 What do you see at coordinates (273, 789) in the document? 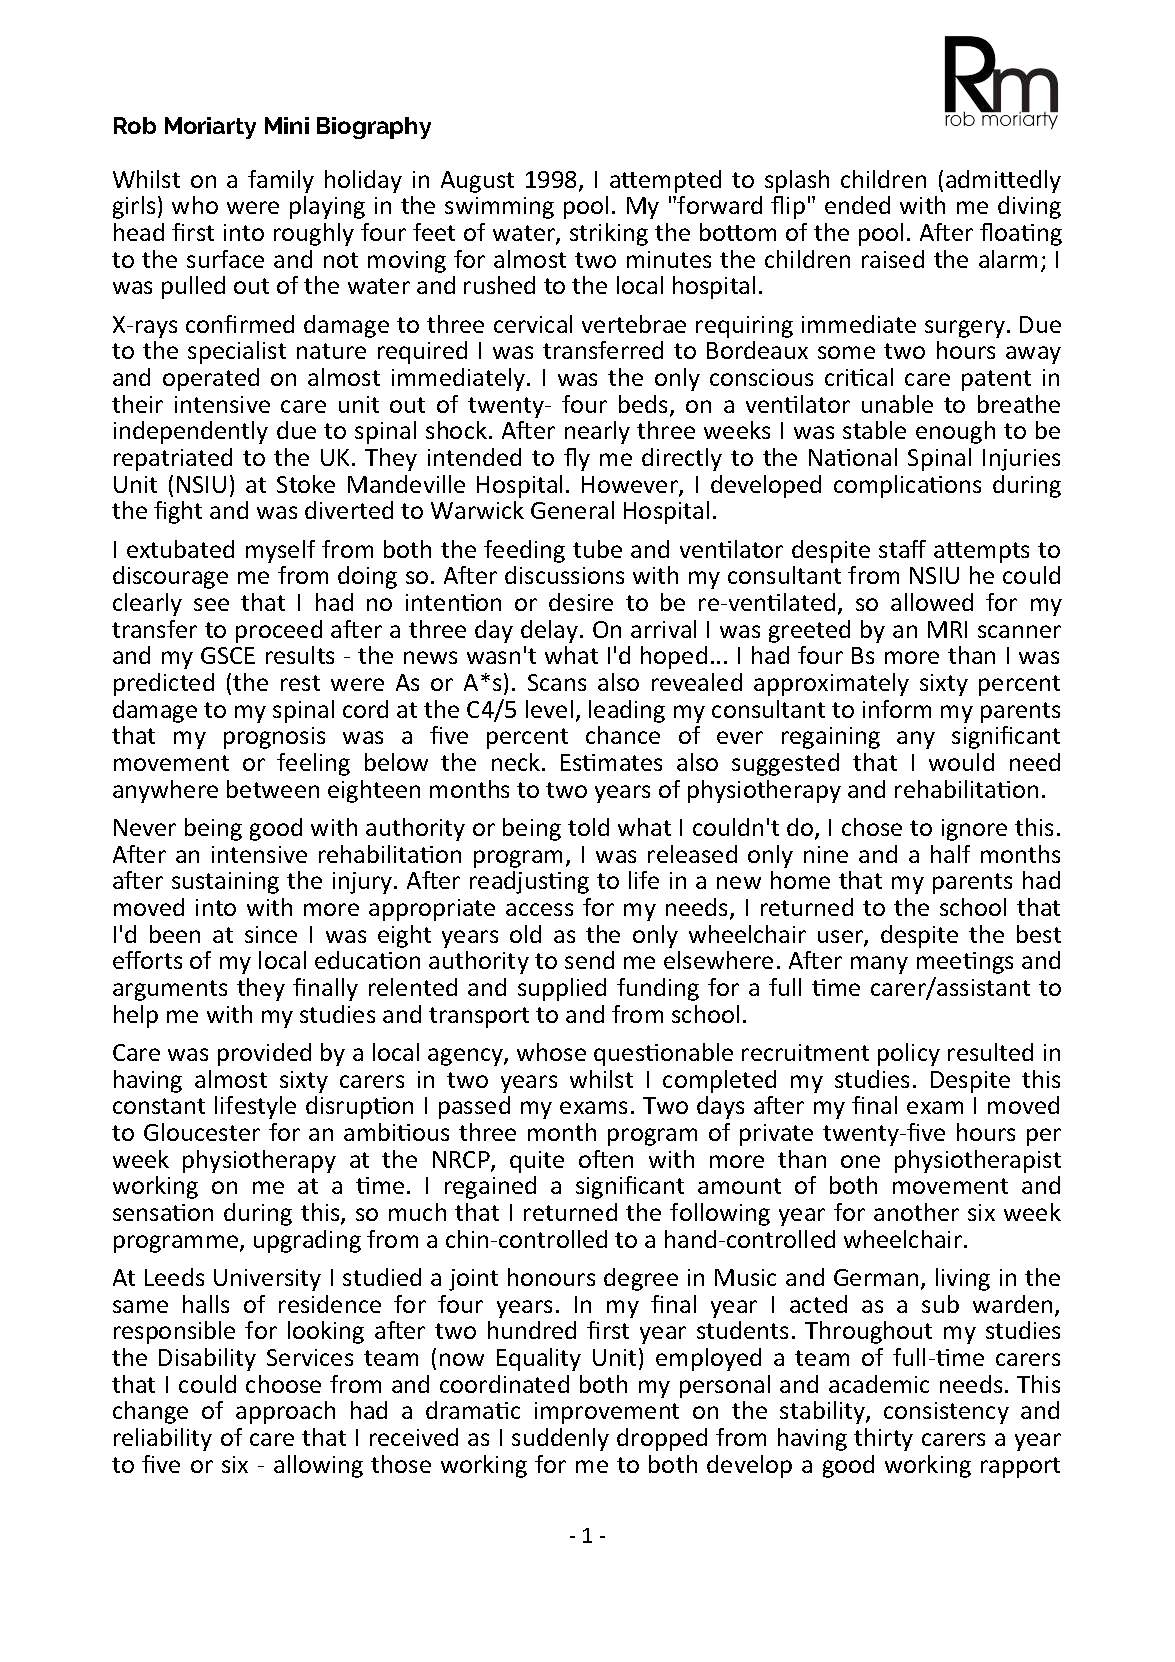
I see `between` at bounding box center [273, 789].
